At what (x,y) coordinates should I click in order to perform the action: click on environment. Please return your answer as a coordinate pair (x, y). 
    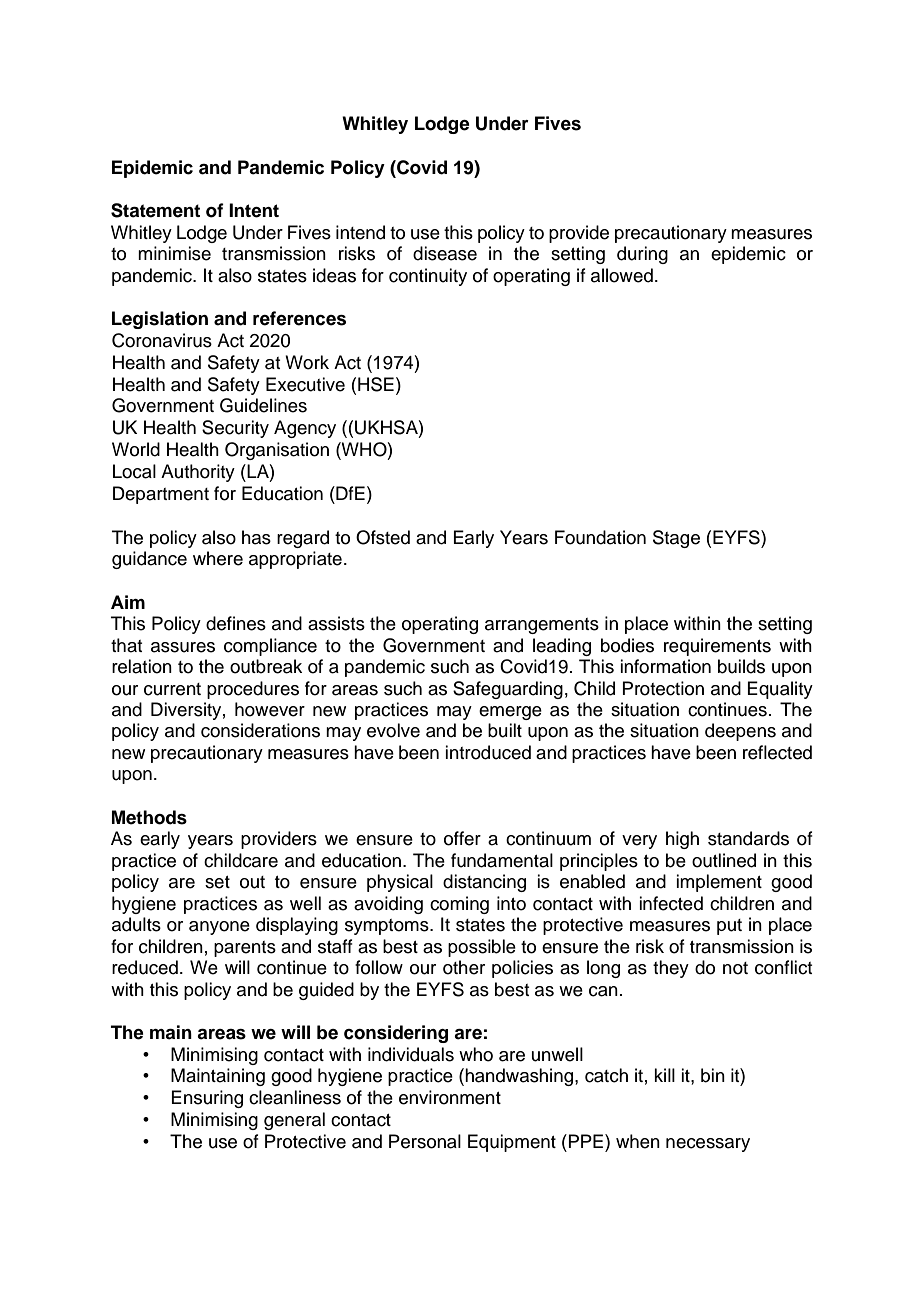
    Looking at the image, I should click on (450, 1097).
